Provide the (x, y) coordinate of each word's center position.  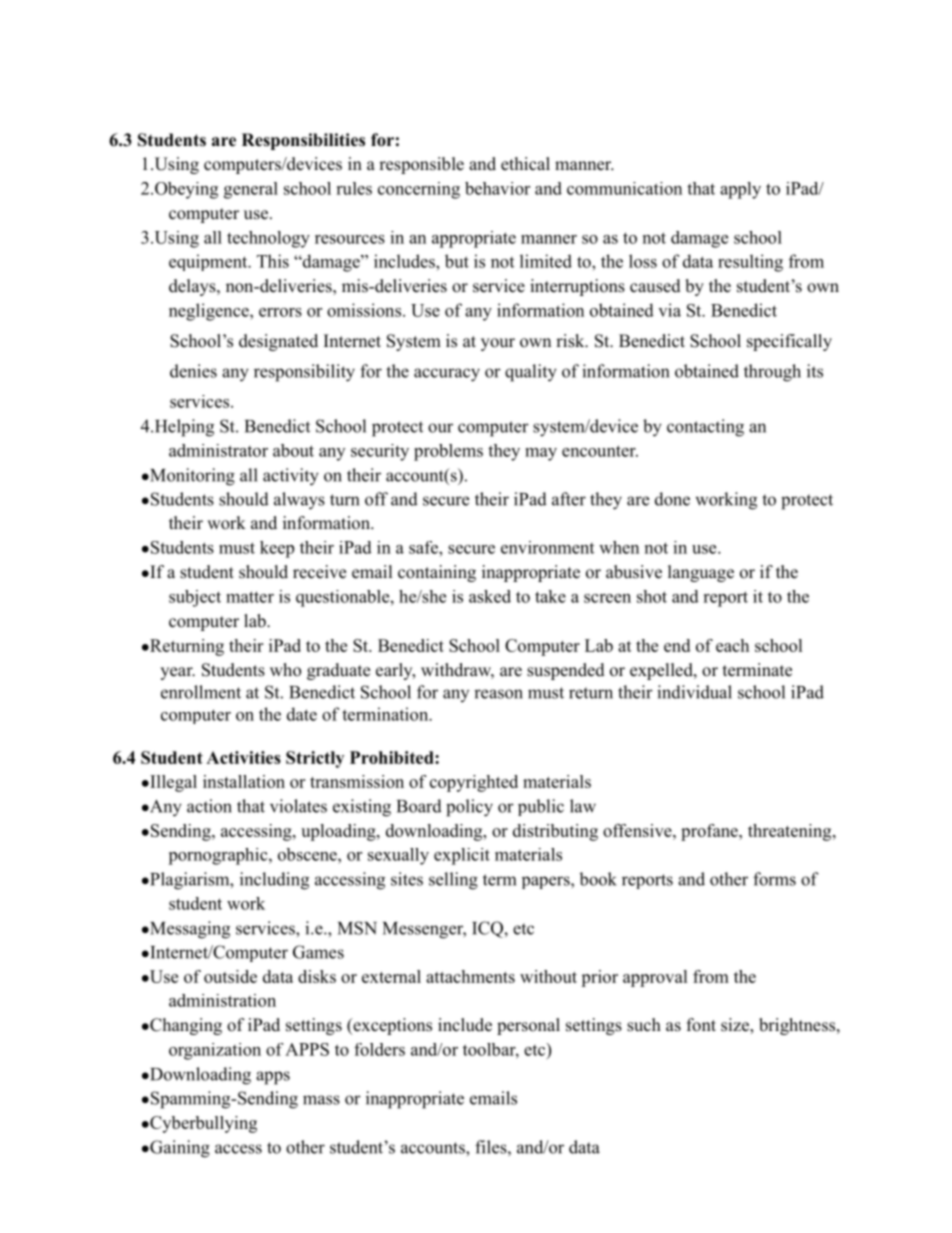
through (772, 373)
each (732, 645)
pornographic (219, 856)
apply (740, 190)
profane (710, 832)
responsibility (304, 373)
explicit (462, 856)
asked (490, 596)
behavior (497, 188)
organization (215, 1051)
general (251, 190)
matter (250, 597)
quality (531, 373)
